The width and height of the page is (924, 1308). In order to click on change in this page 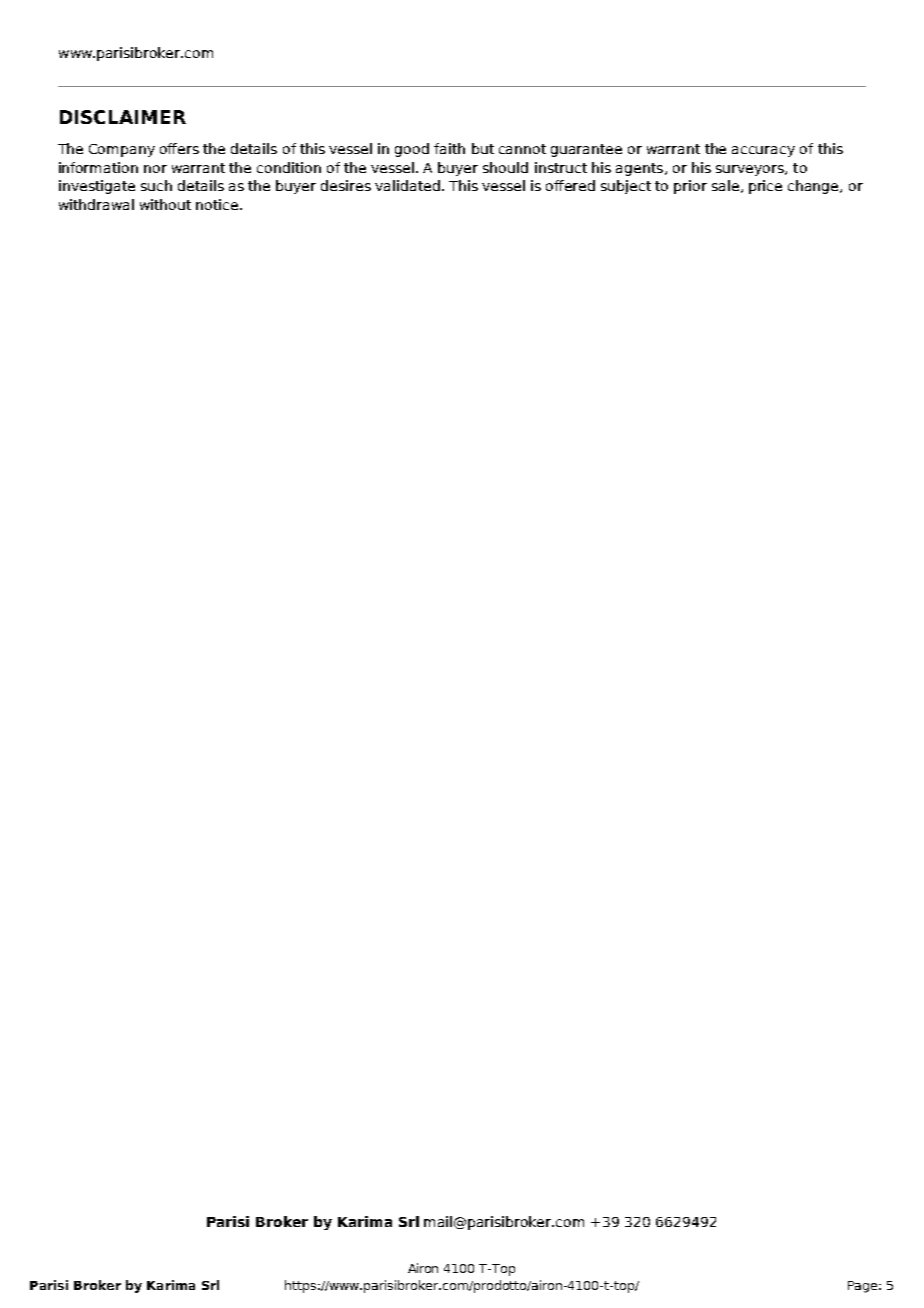, I will do `click(814, 187)`.
